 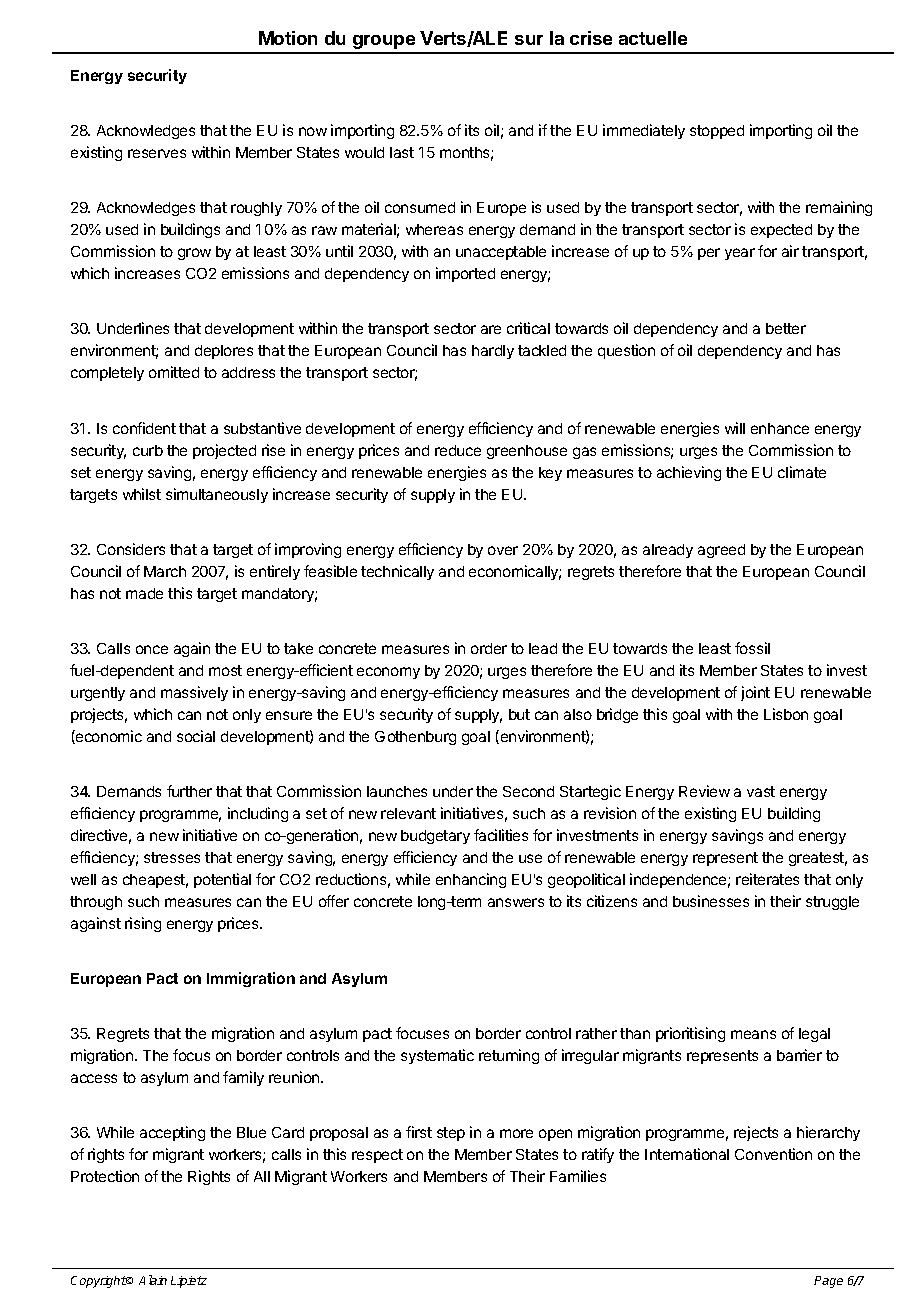 What do you see at coordinates (735, 428) in the page?
I see `will` at bounding box center [735, 428].
